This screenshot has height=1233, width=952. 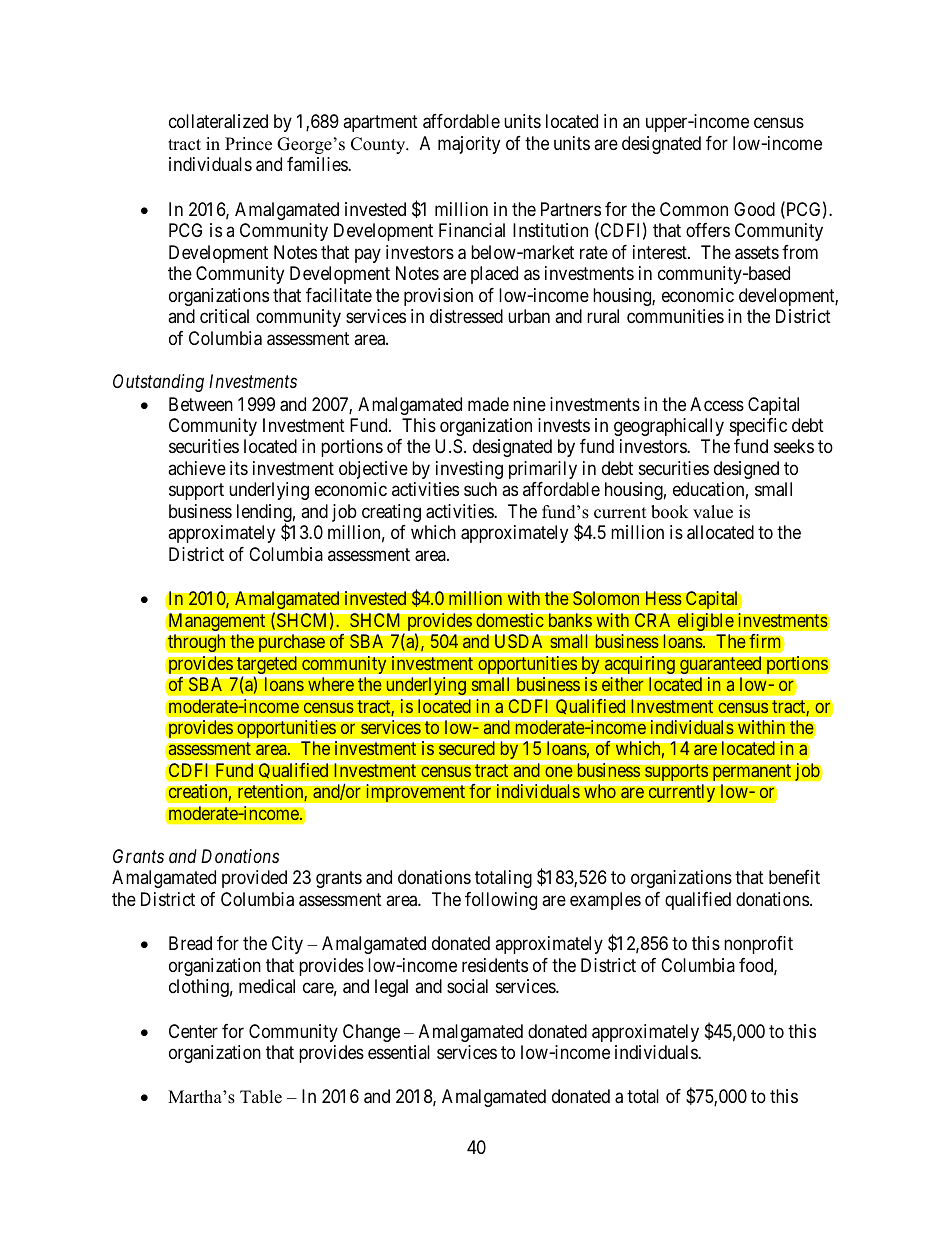 What do you see at coordinates (261, 1097) in the screenshot?
I see `Table` at bounding box center [261, 1097].
